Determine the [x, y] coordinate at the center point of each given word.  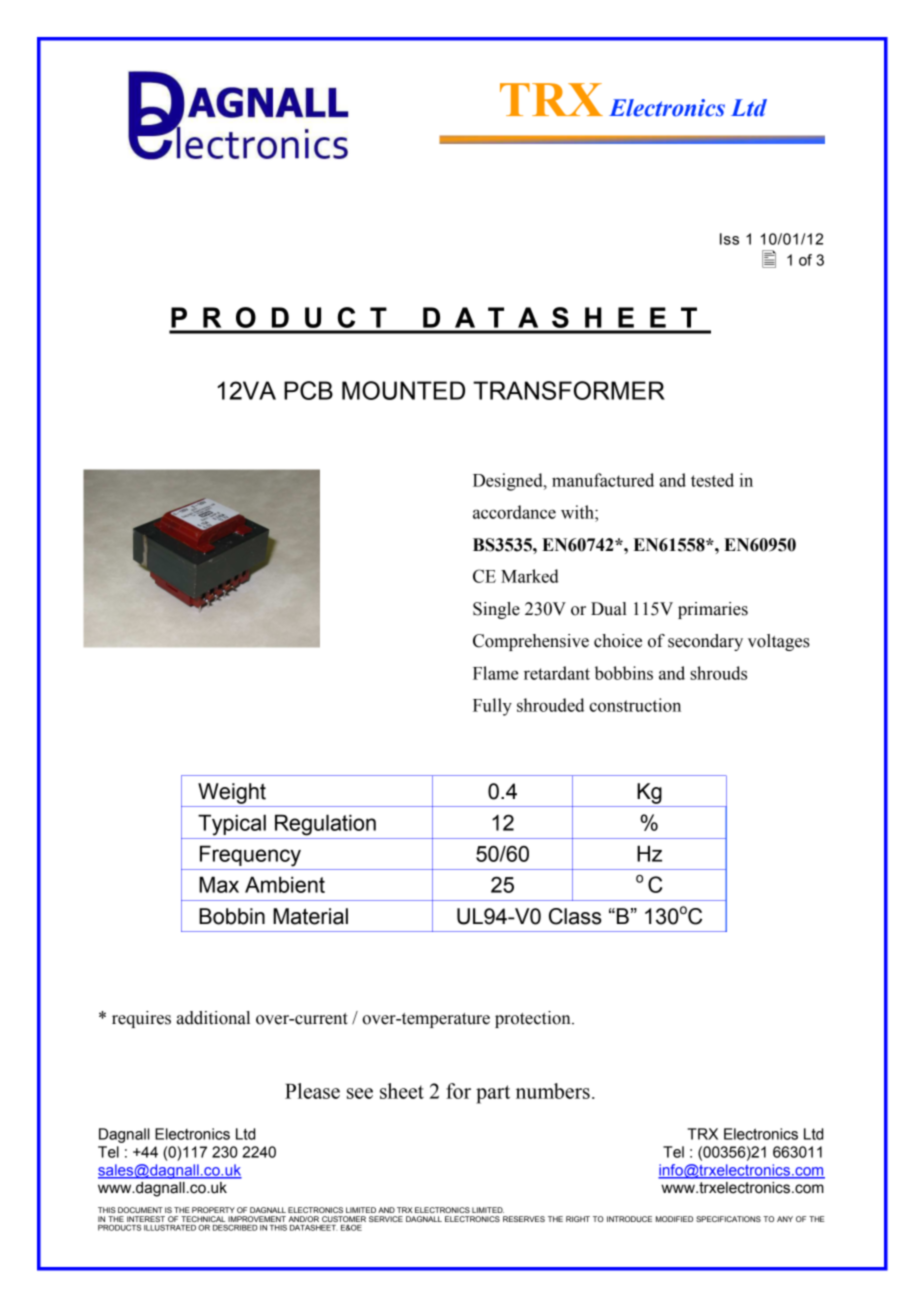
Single [496, 610]
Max [219, 884]
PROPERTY [213, 1210]
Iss [729, 239]
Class [575, 916]
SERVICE [386, 1219]
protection [534, 1019]
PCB [308, 390]
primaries [713, 610]
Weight [232, 793]
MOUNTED [403, 390]
